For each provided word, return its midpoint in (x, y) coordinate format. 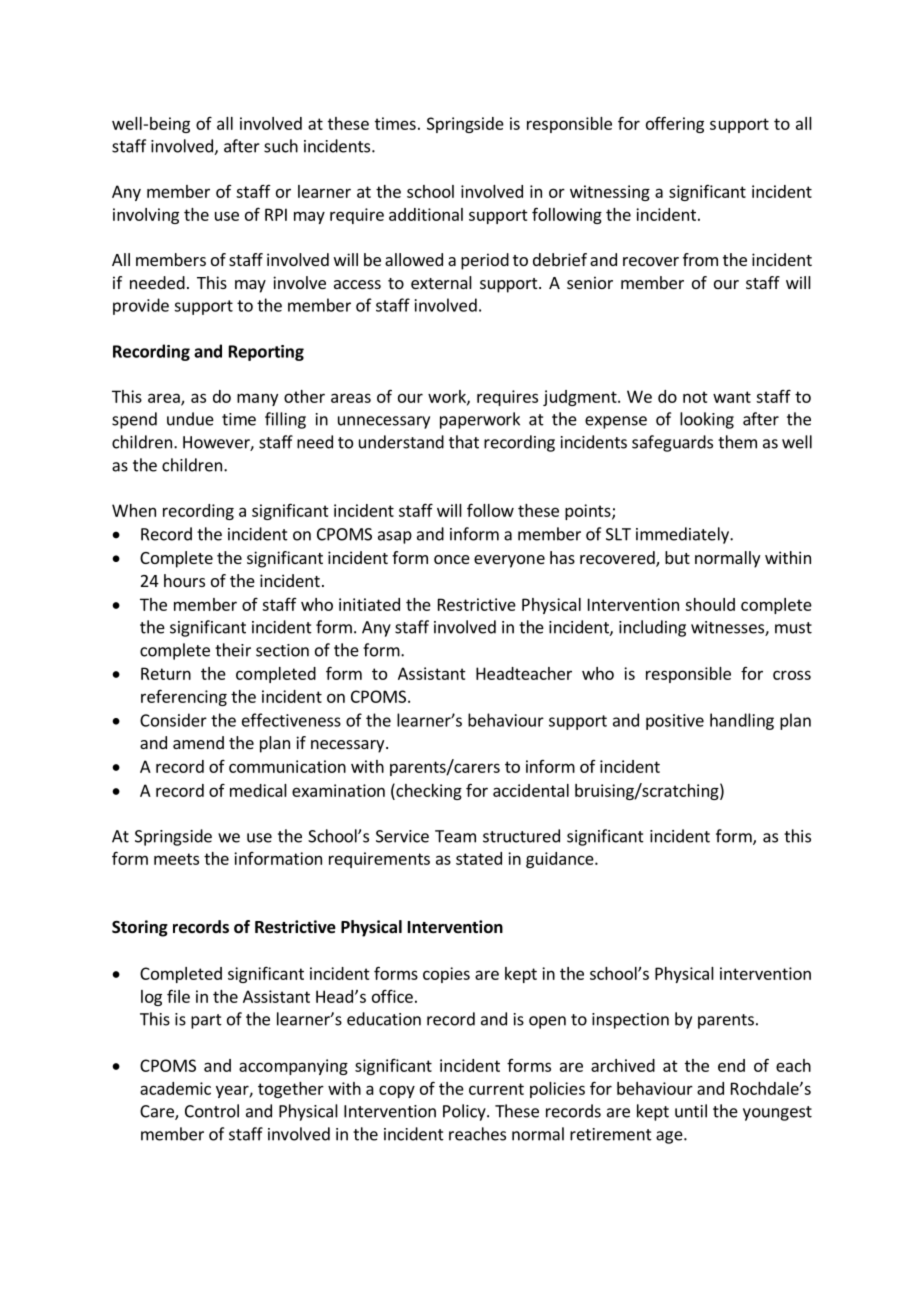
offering (675, 124)
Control (212, 1111)
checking (428, 791)
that (464, 442)
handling (742, 721)
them (737, 442)
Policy (465, 1112)
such (281, 146)
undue (190, 419)
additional (426, 214)
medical (258, 790)
